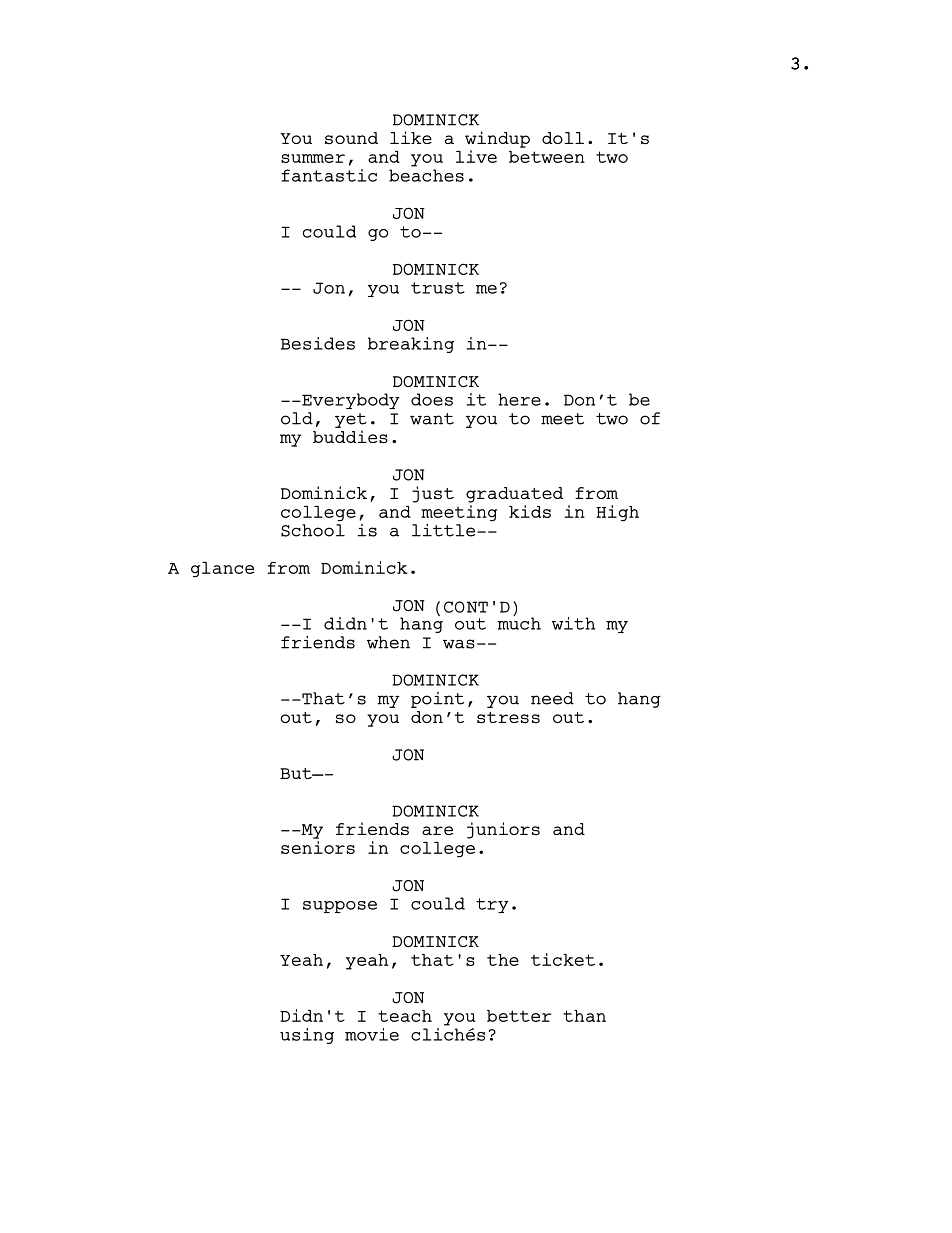 The height and width of the screenshot is (1233, 952). Describe the element at coordinates (318, 847) in the screenshot. I see `seniors` at that location.
